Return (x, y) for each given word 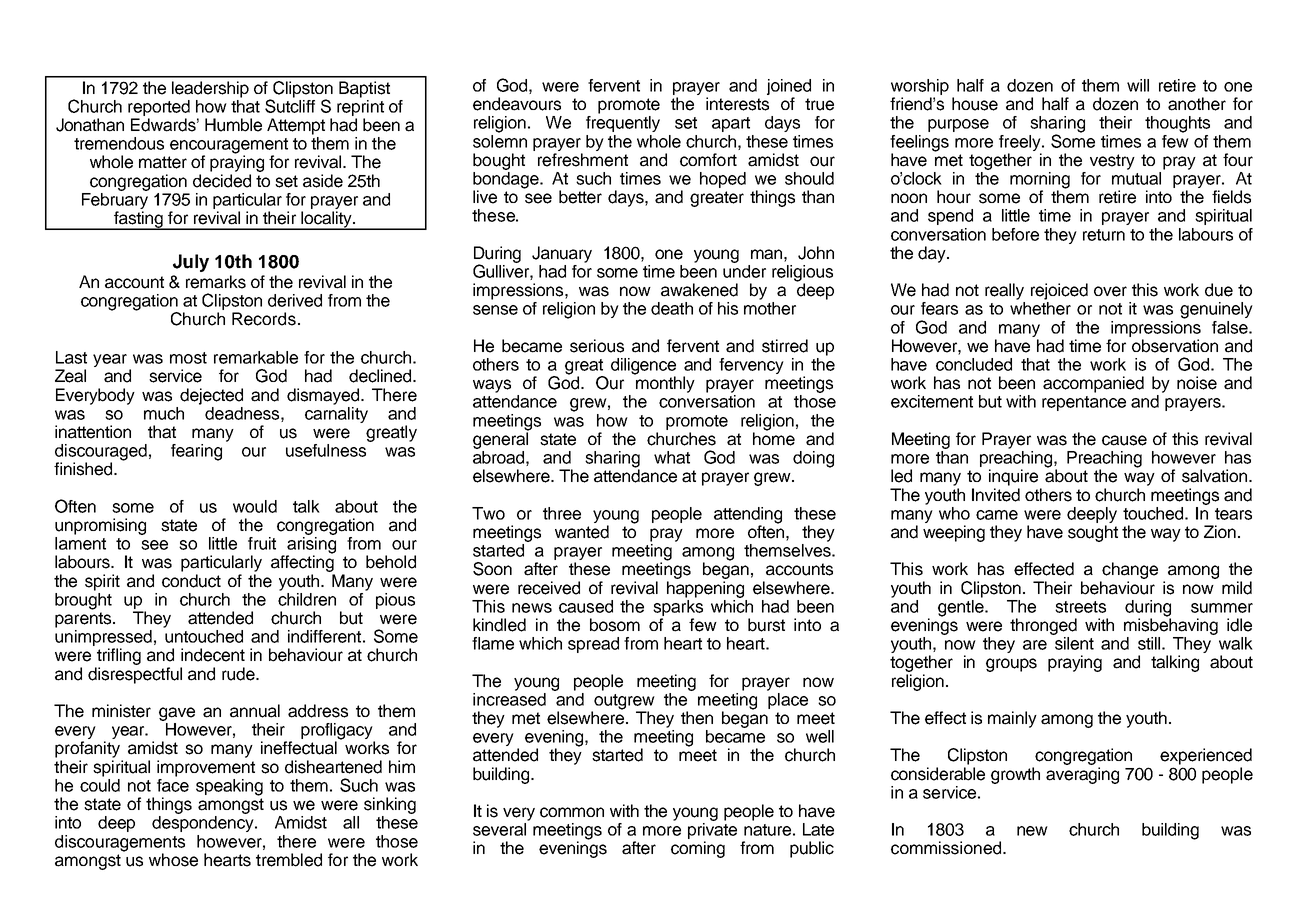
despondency (204, 824)
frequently (623, 124)
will (1138, 85)
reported (159, 108)
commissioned (947, 848)
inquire (1013, 477)
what (672, 457)
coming (698, 849)
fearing (196, 452)
